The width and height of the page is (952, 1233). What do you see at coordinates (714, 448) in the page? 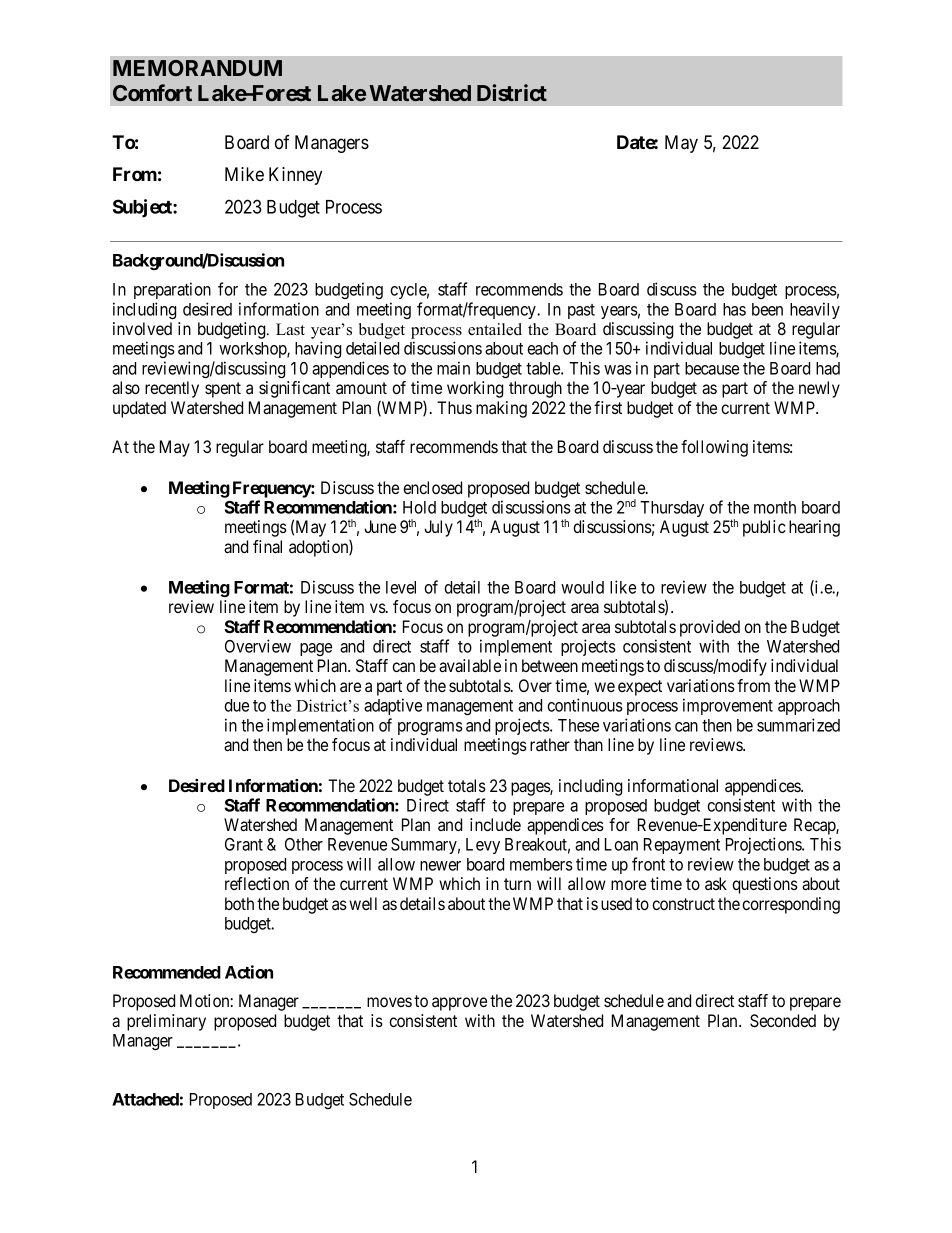
I see `following` at bounding box center [714, 448].
